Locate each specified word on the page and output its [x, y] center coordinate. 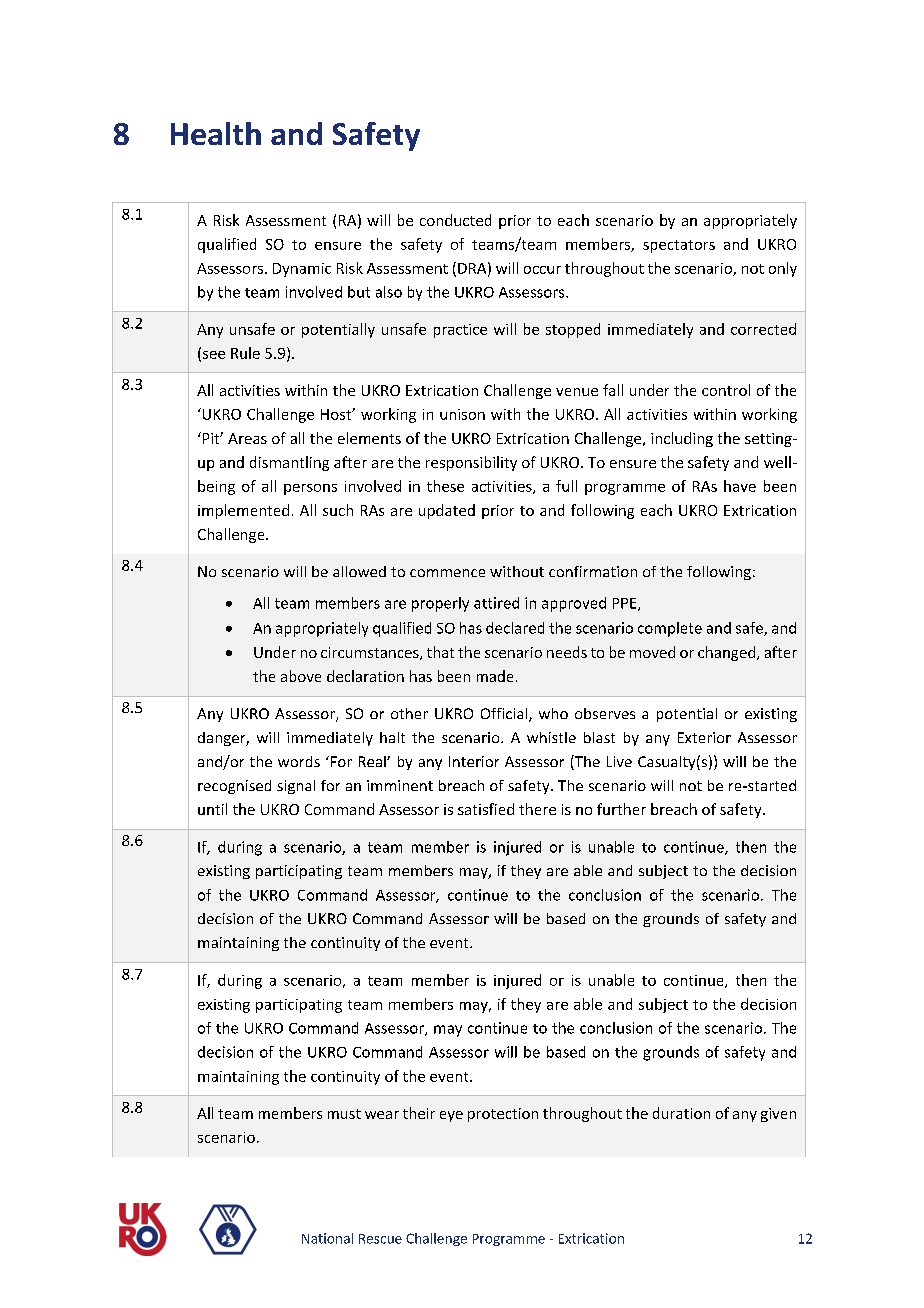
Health [216, 133]
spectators [679, 246]
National [327, 1238]
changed [728, 653]
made [495, 676]
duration [681, 1113]
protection [503, 1115]
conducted [455, 220]
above [301, 676]
